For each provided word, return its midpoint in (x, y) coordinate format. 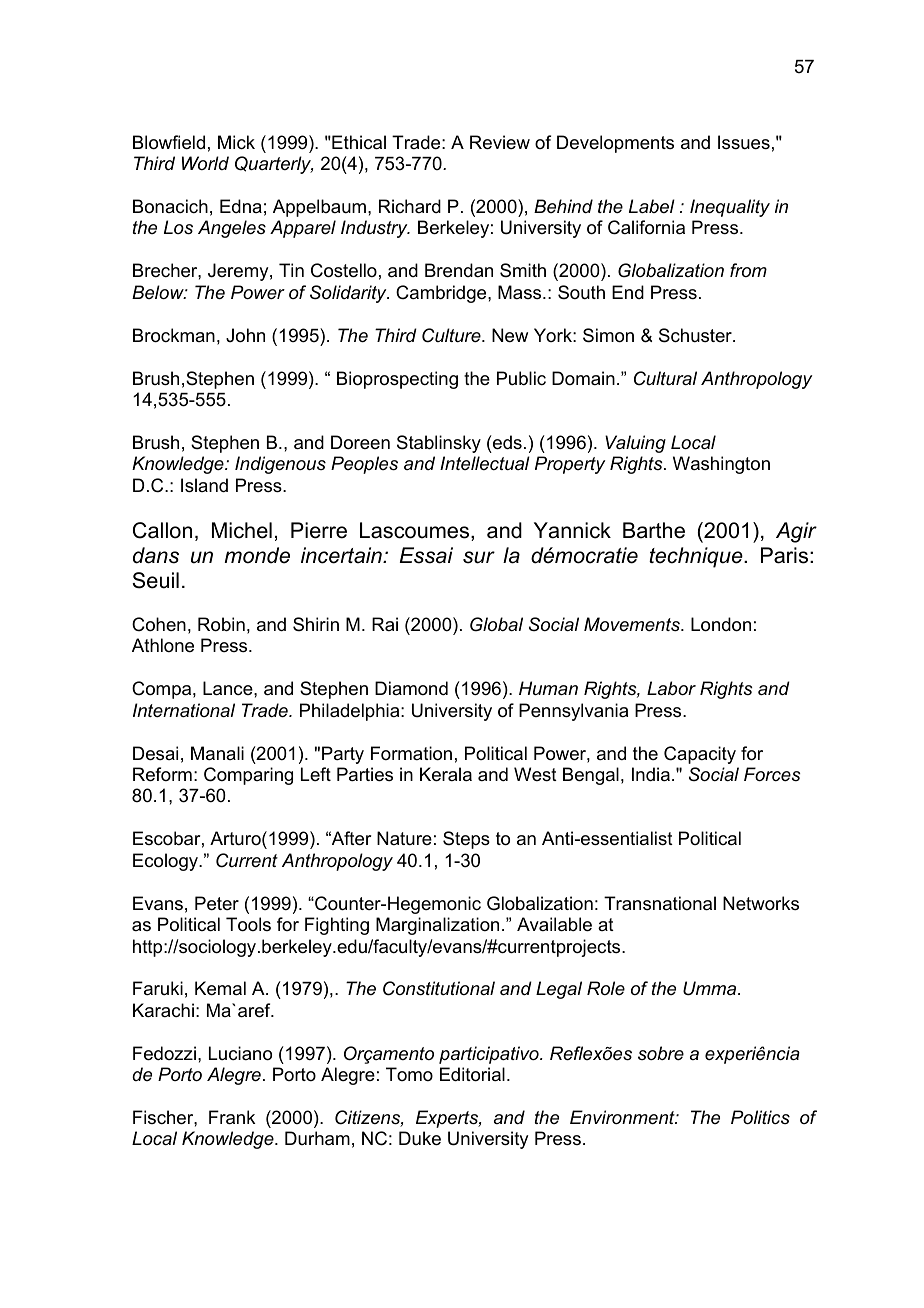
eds (506, 442)
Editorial (472, 1074)
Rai (385, 624)
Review (500, 142)
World (205, 163)
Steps (466, 840)
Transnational (660, 903)
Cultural (665, 378)
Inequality (730, 208)
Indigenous (280, 465)
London (721, 624)
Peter (217, 903)
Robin (221, 624)
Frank (232, 1117)
